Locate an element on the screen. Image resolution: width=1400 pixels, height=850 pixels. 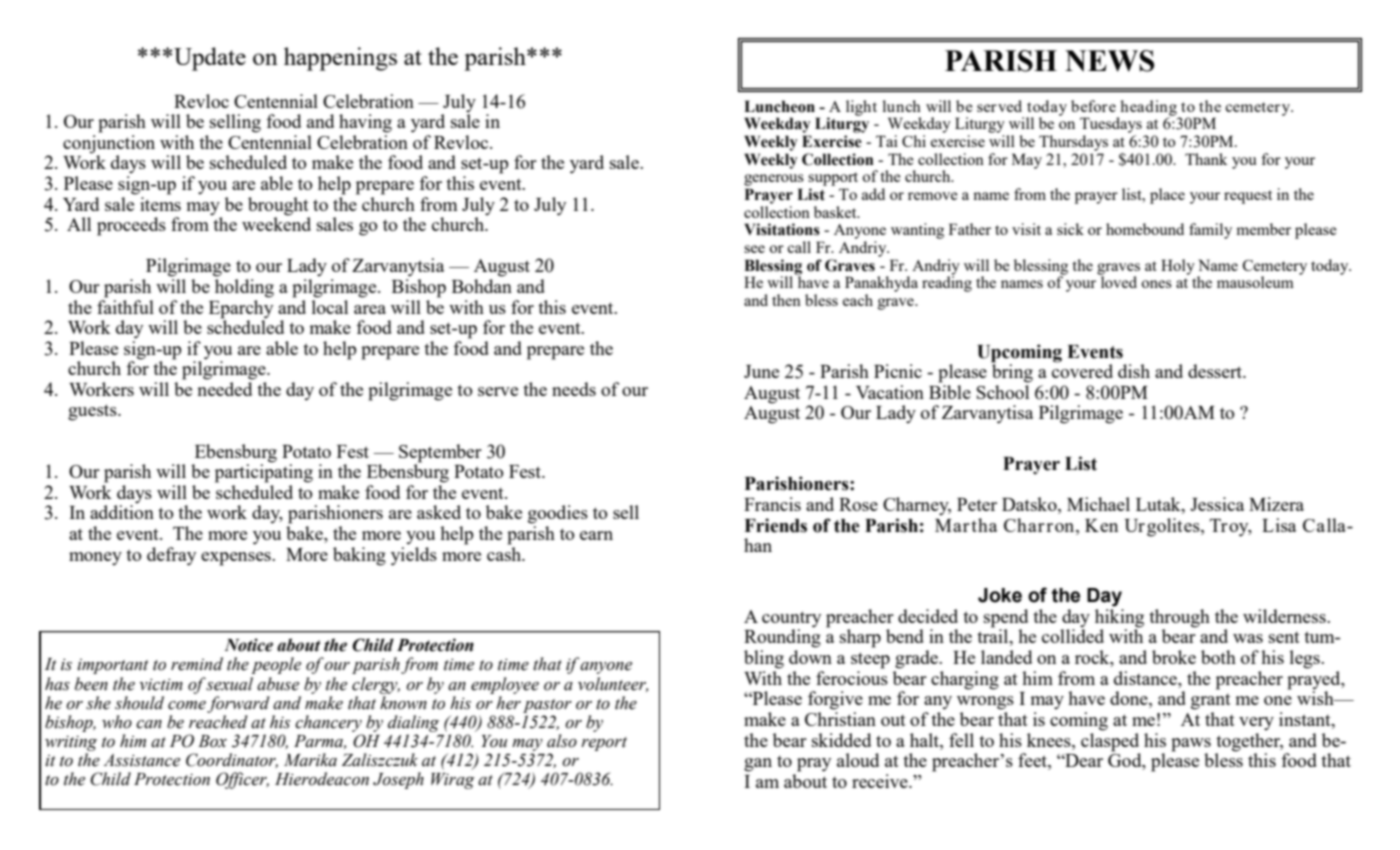
Update is located at coordinates (210, 59).
